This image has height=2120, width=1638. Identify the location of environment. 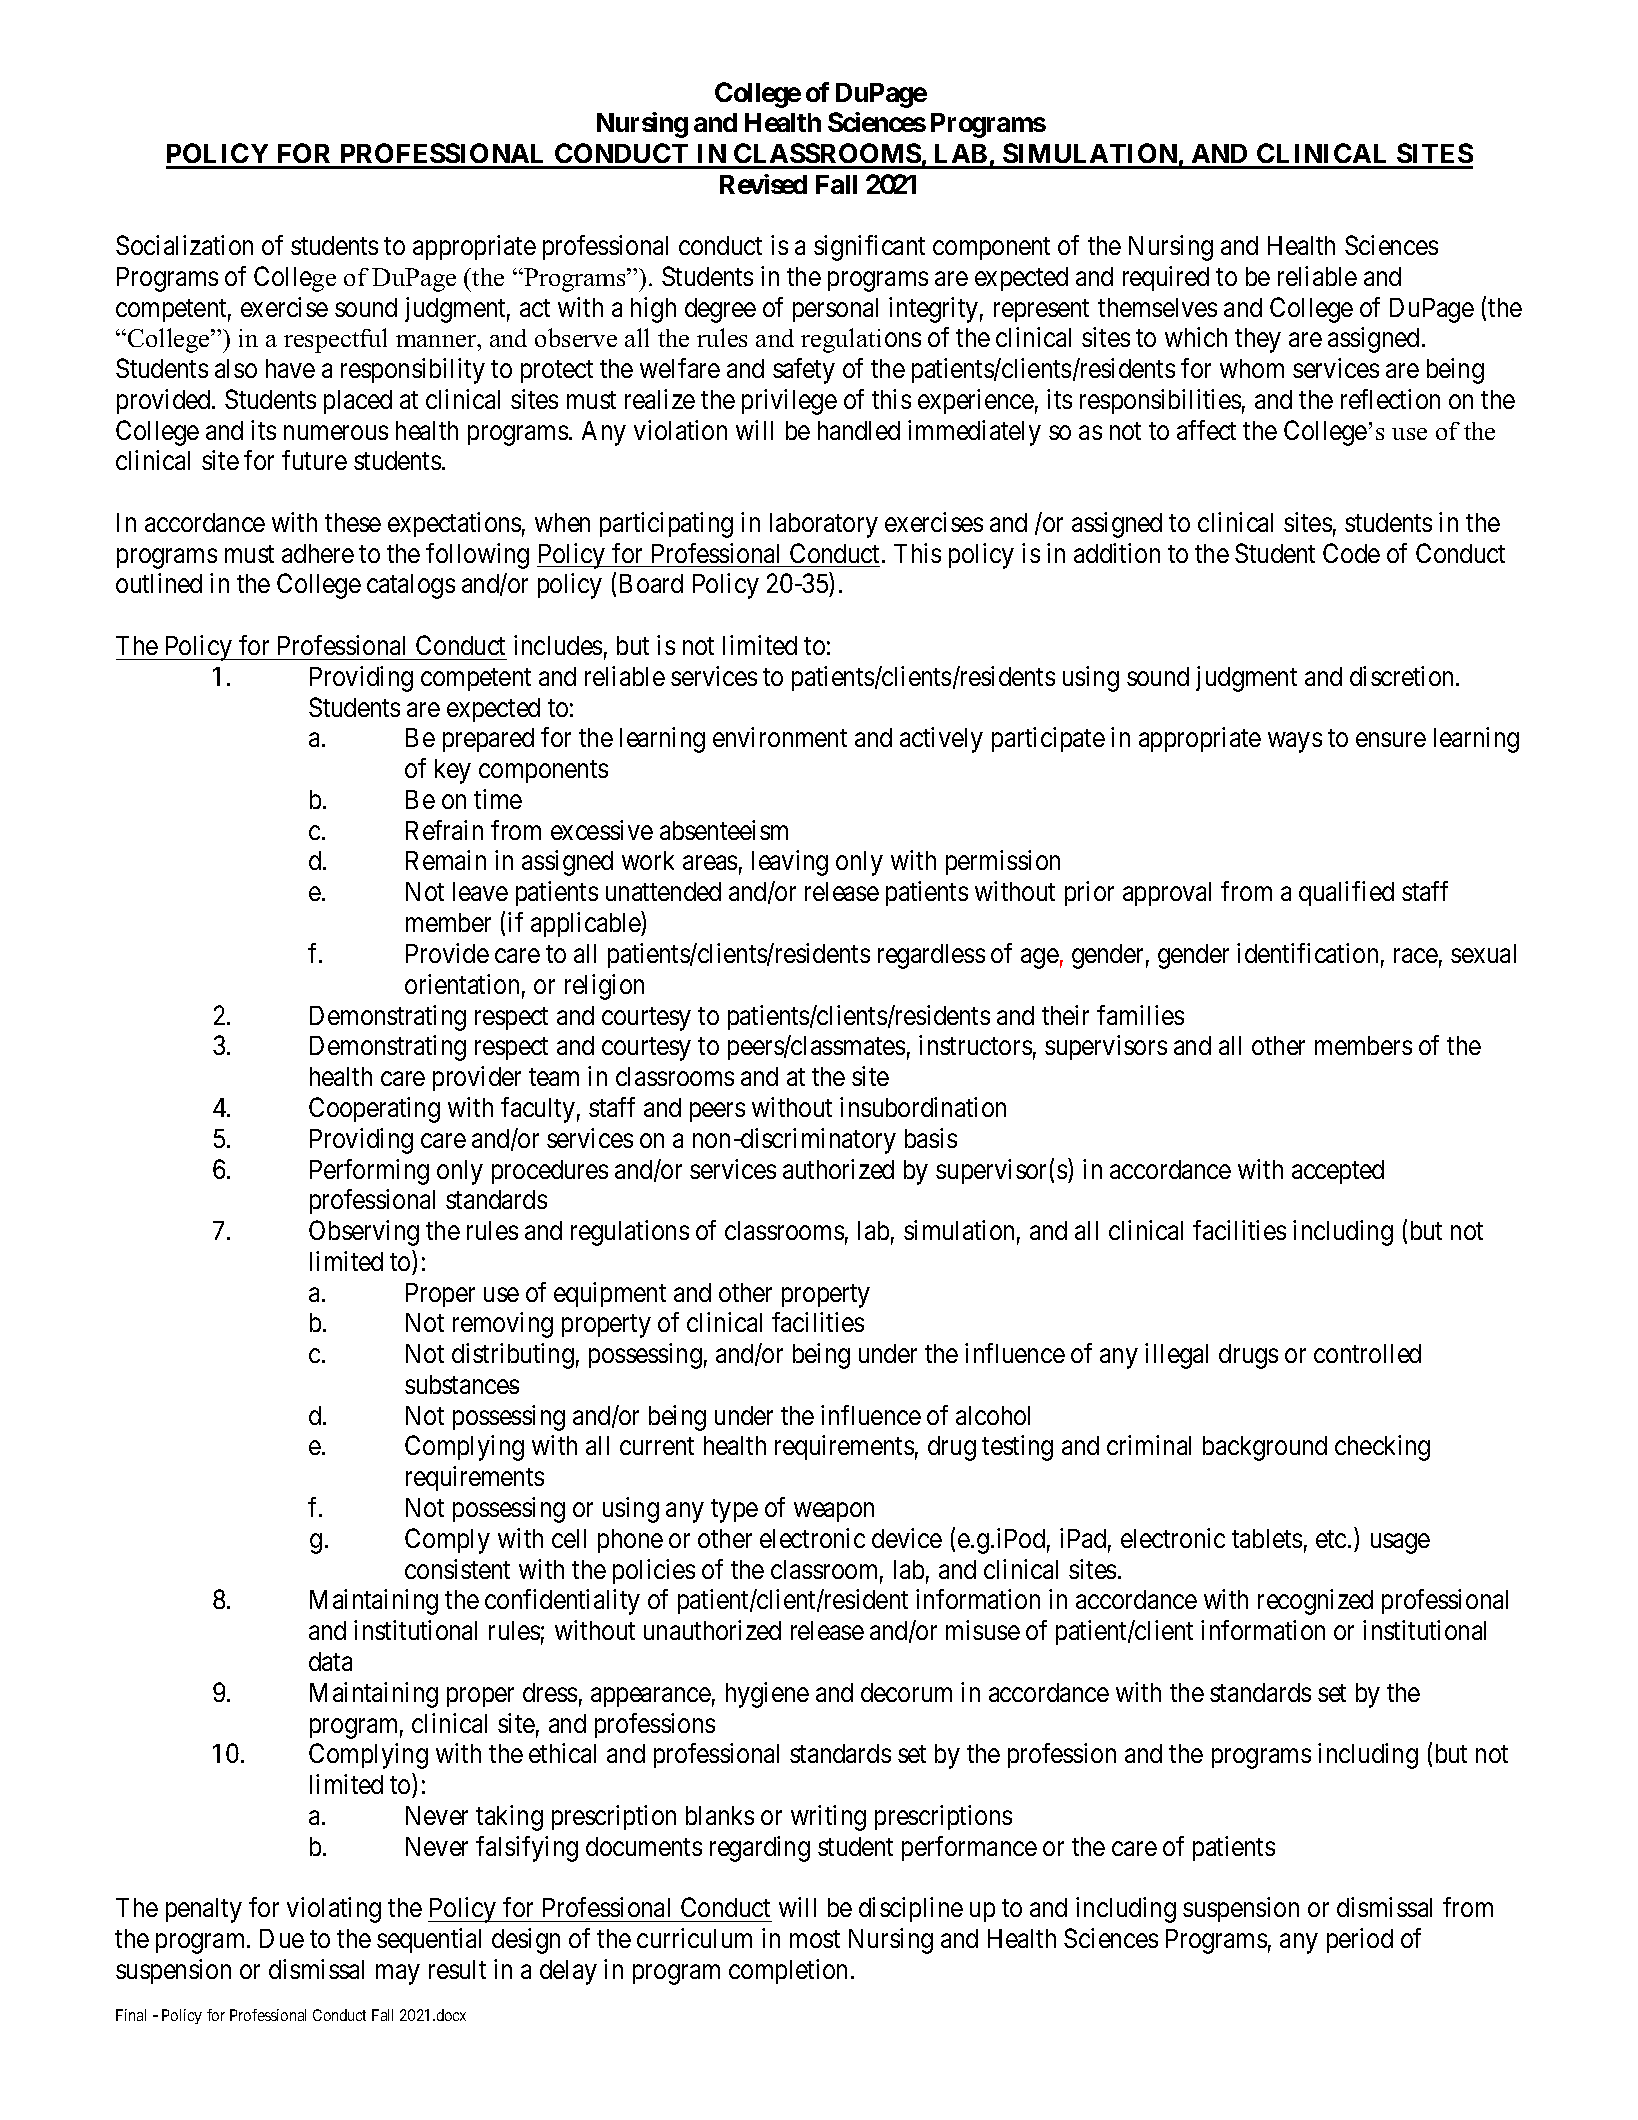
(780, 737).
